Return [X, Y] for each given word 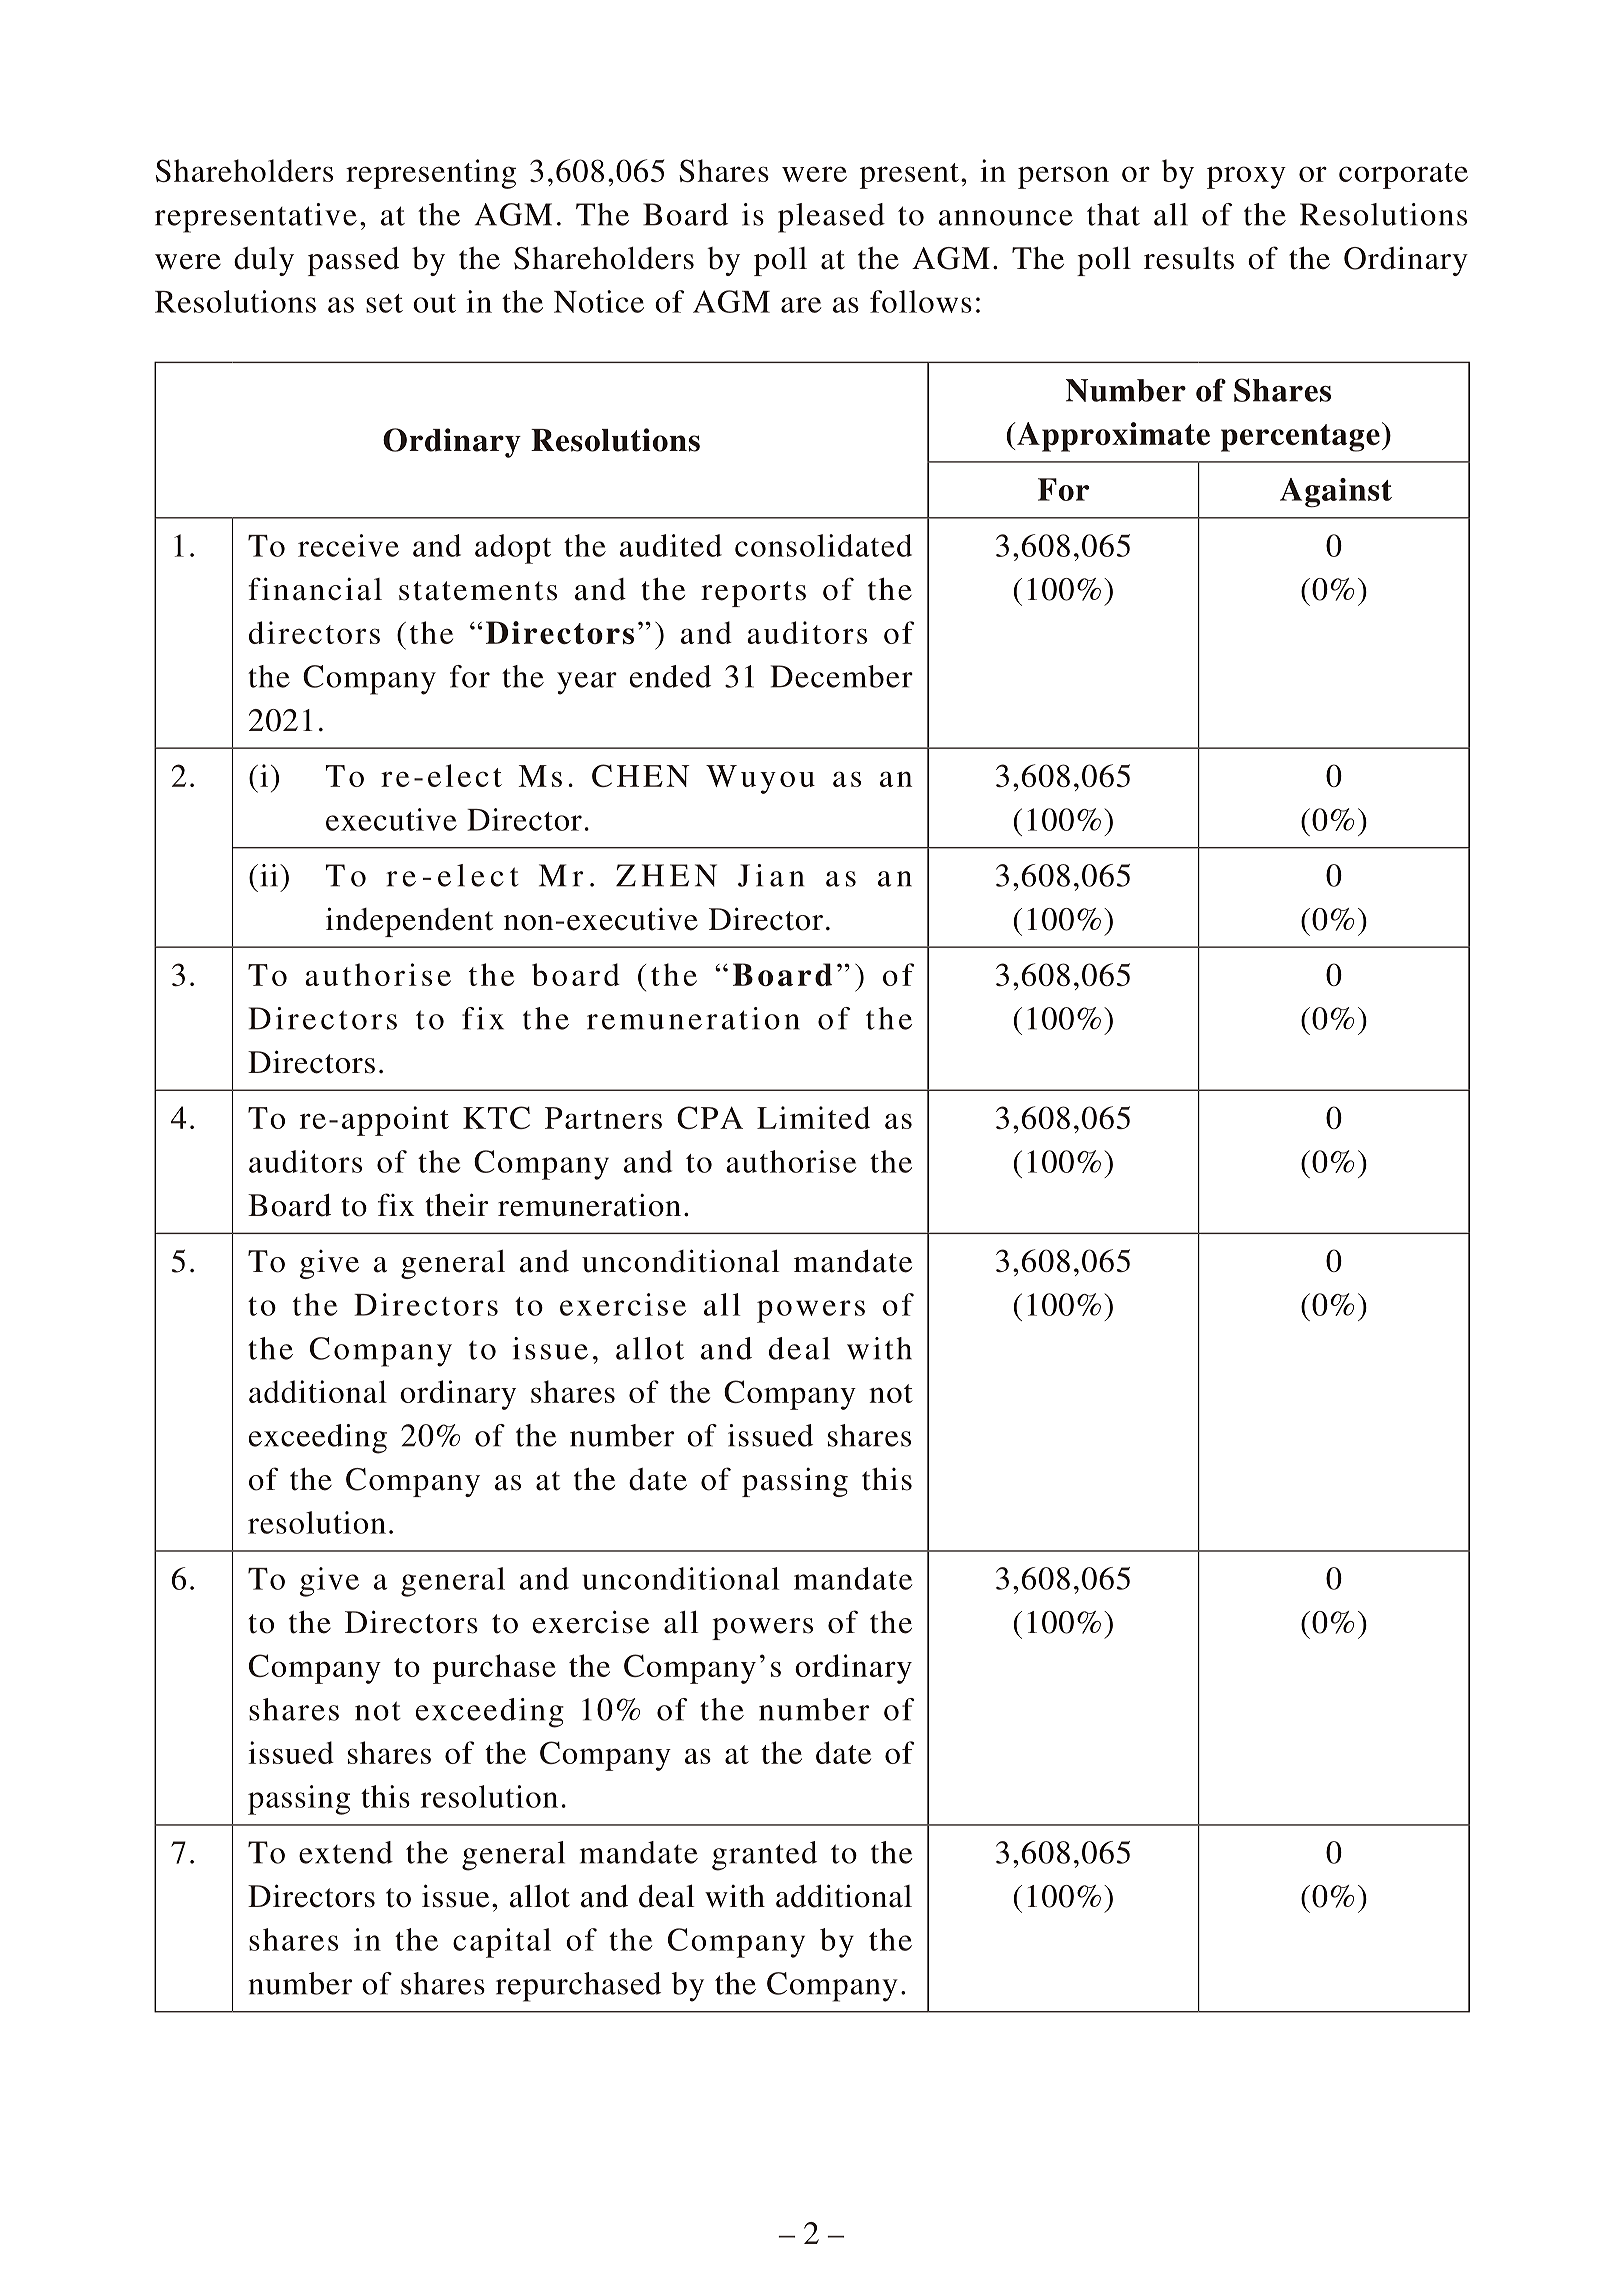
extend [346, 1852]
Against [1336, 493]
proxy [1246, 177]
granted [764, 1856]
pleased [831, 218]
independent [409, 922]
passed [353, 261]
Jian [771, 875]
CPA [710, 1117]
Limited [813, 1117]
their [457, 1205]
